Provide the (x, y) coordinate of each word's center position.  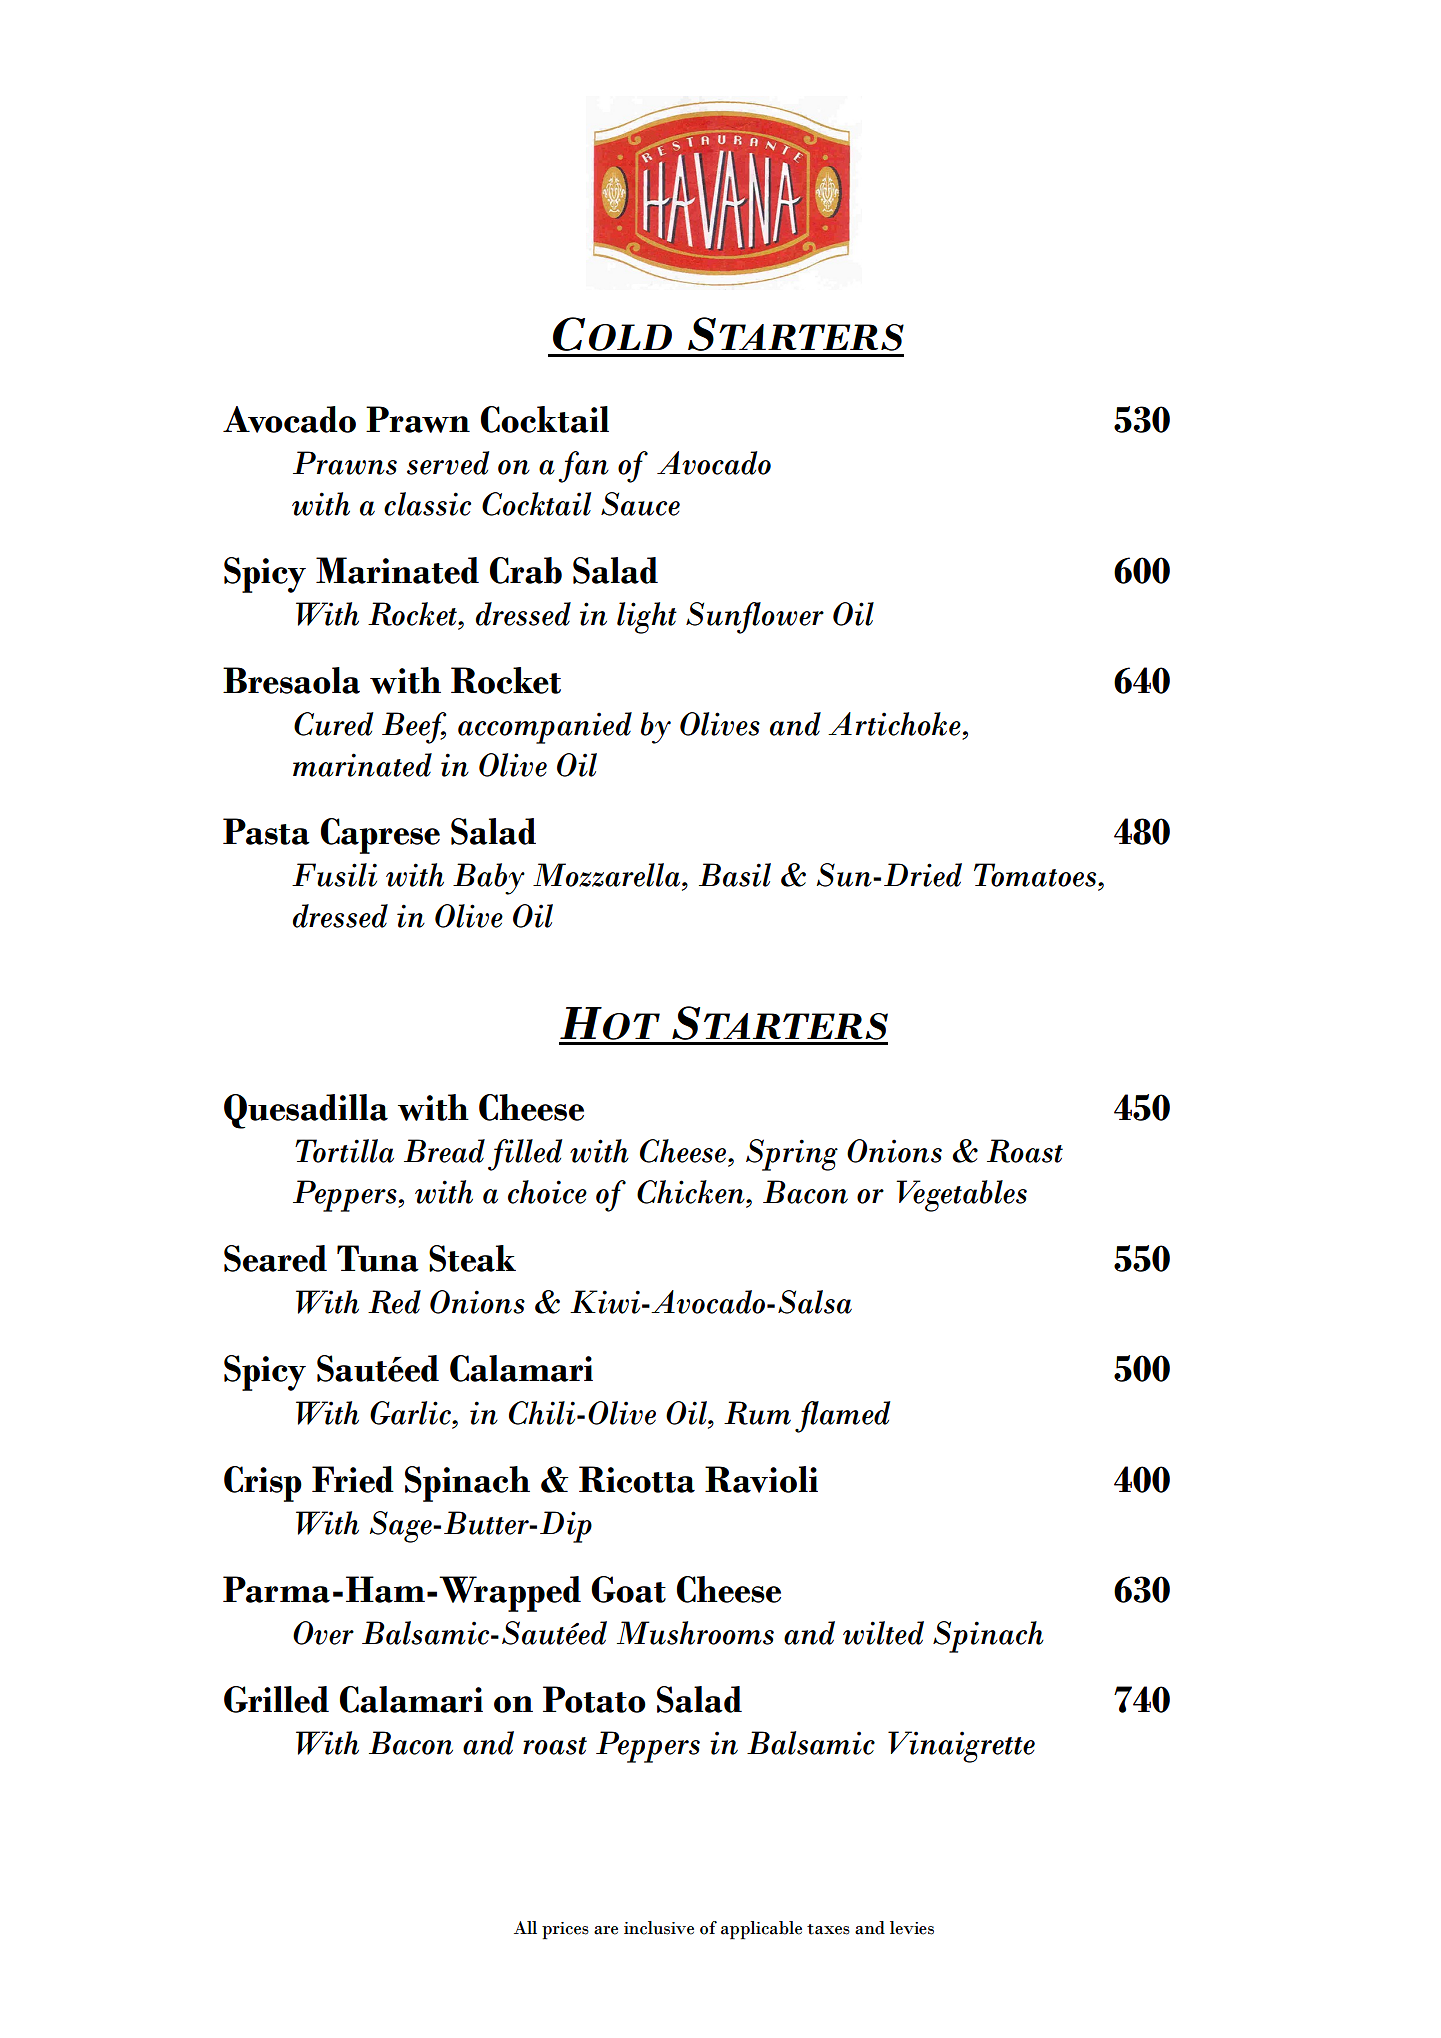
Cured (334, 724)
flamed (843, 1417)
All (525, 1927)
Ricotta (637, 1479)
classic (427, 504)
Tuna (378, 1258)
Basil (735, 875)
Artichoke (894, 724)
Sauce (640, 504)
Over (323, 1633)
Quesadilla (306, 1111)
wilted (883, 1633)
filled (525, 1155)
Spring (792, 1155)
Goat (628, 1589)
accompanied (545, 728)
